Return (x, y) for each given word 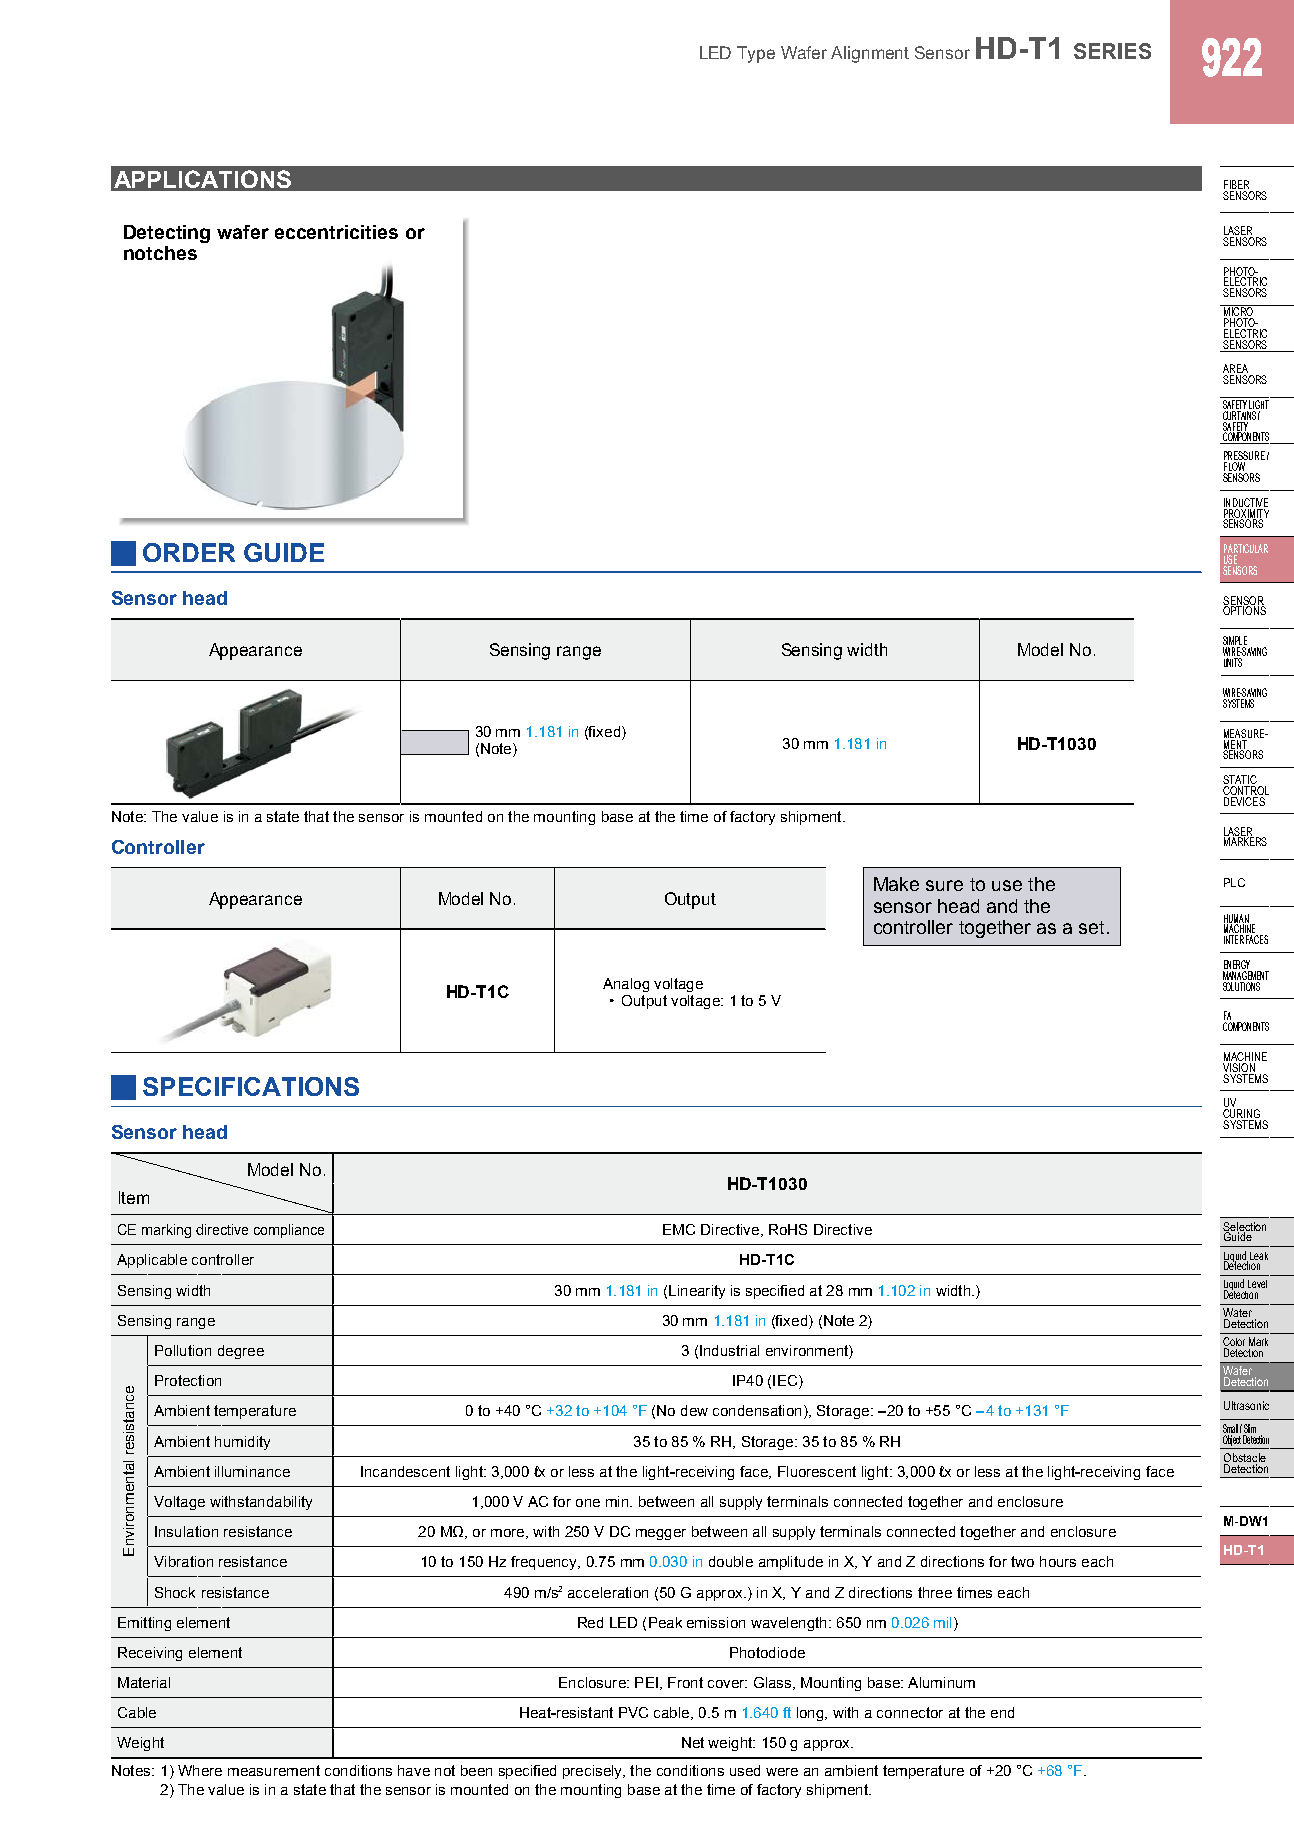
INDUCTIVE (1246, 502)
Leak (1259, 1256)
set (1091, 927)
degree (241, 1352)
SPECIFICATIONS (251, 1086)
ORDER (189, 552)
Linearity (697, 1292)
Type (756, 54)
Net (693, 1742)
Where (200, 1770)
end (1002, 1712)
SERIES (1112, 51)
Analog (626, 985)
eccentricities (336, 232)
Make (896, 884)
